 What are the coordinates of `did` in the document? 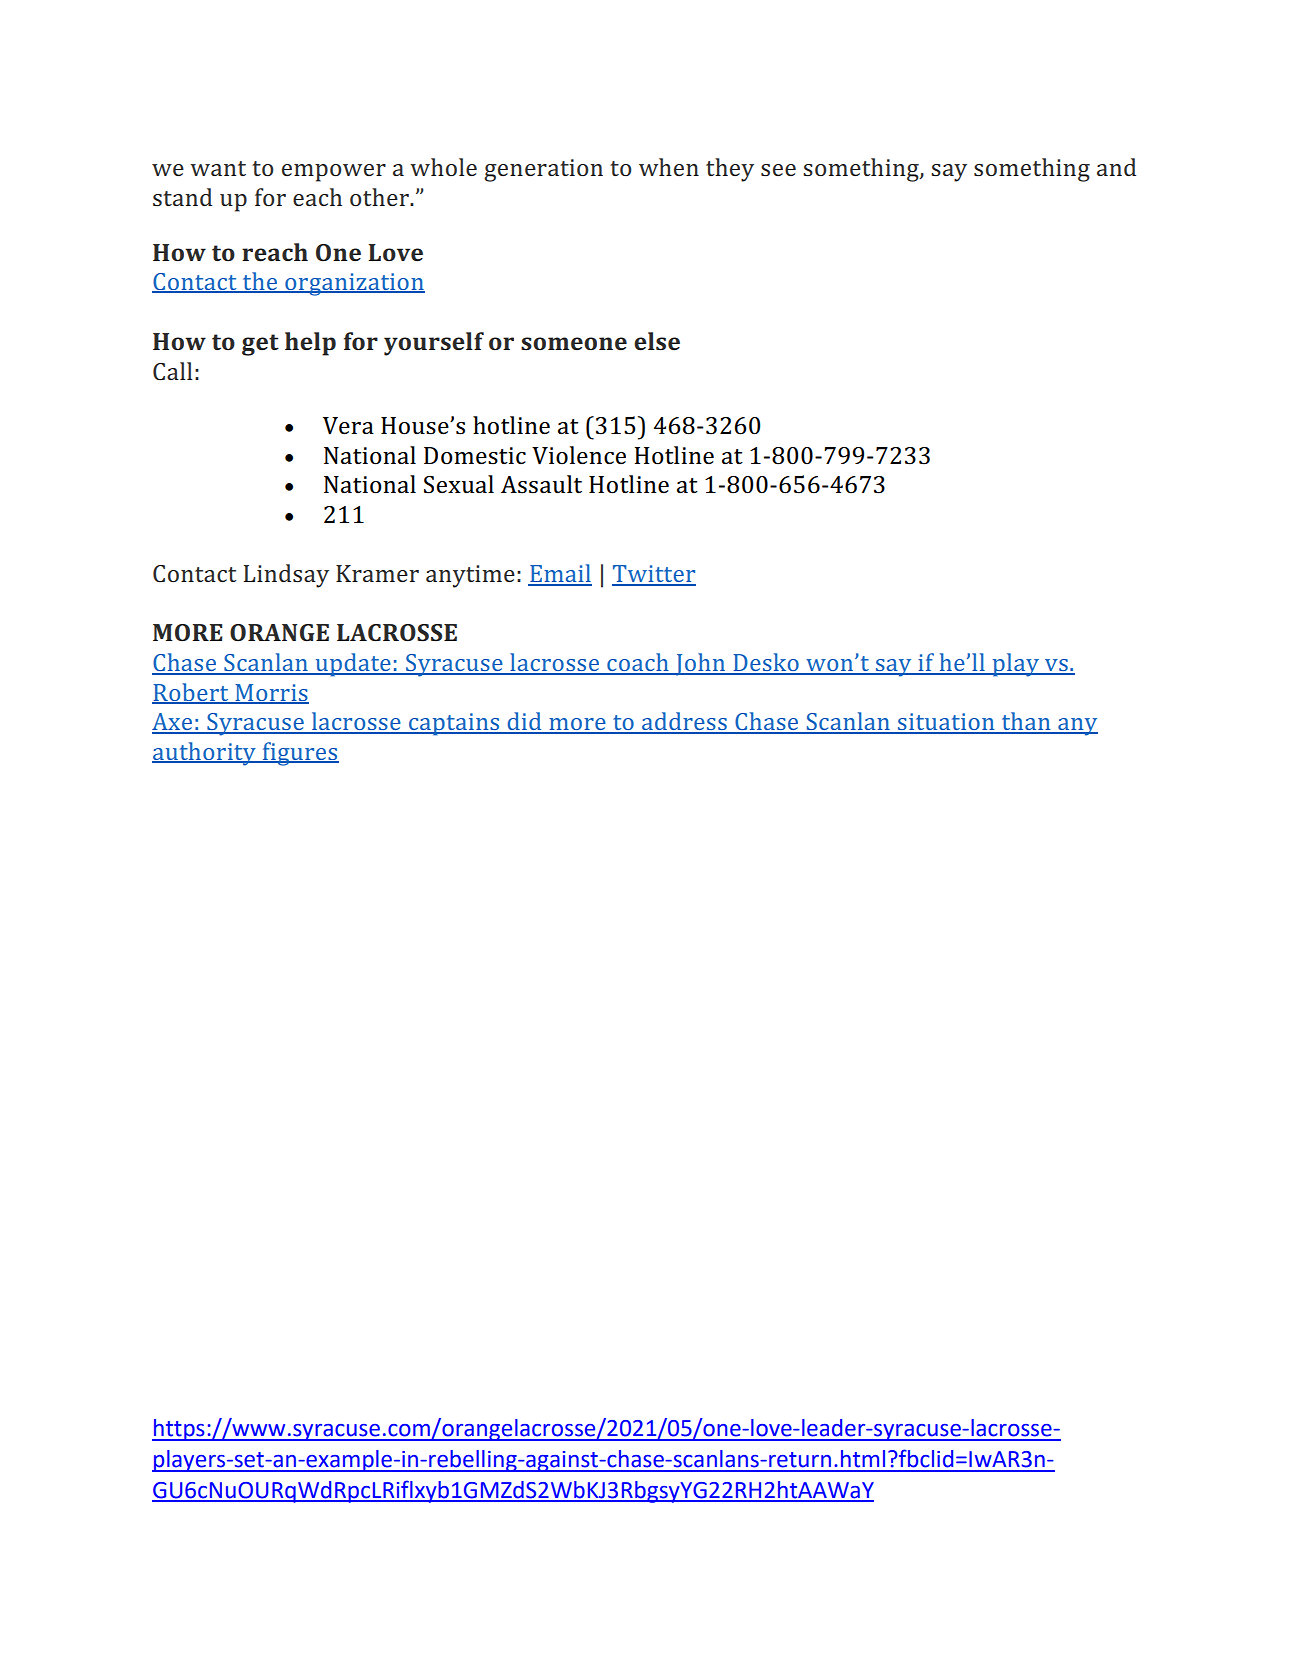 It's located at (524, 722).
